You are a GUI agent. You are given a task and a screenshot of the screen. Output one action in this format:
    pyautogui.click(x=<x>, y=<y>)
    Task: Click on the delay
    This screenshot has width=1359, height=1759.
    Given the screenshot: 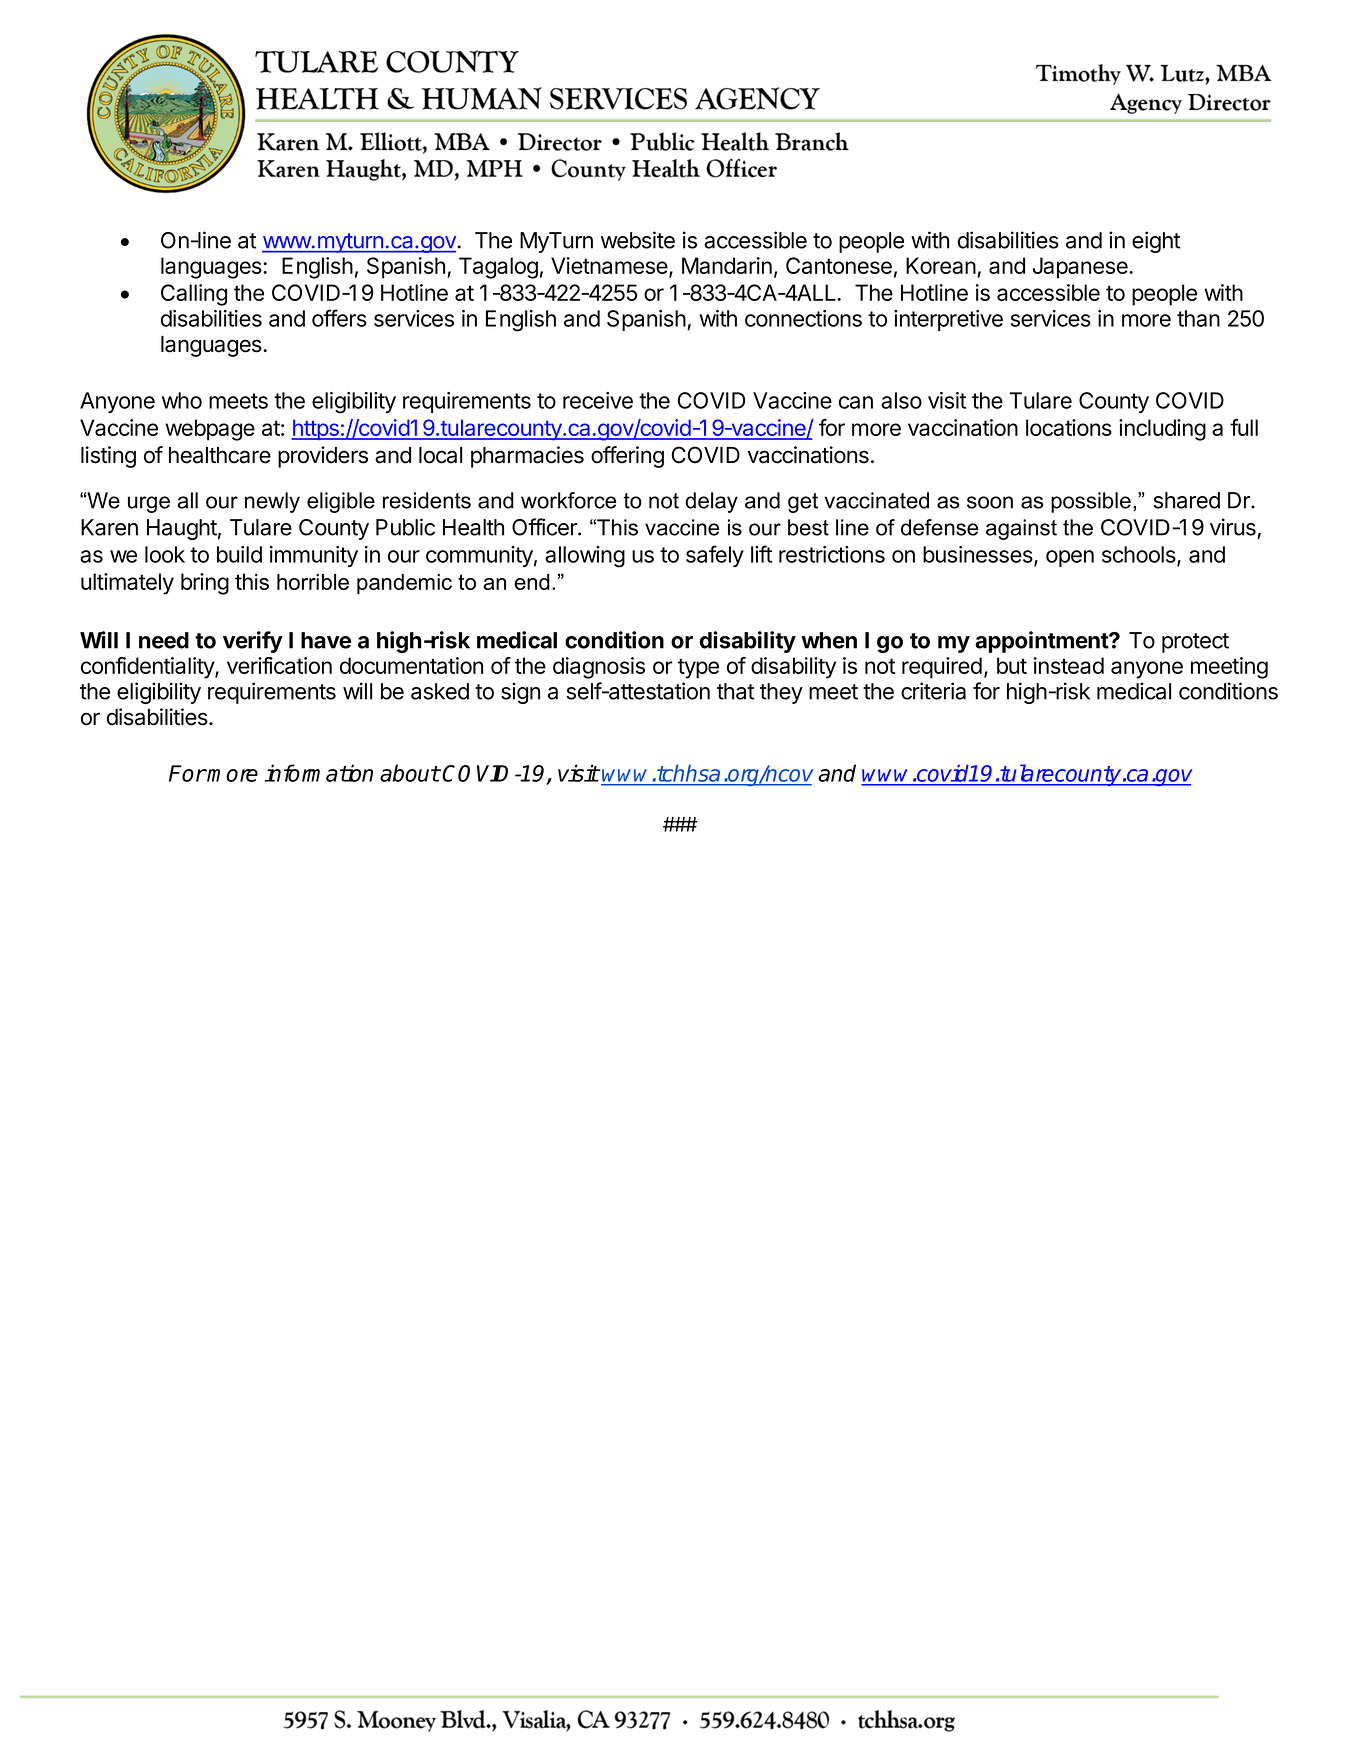 What is the action you would take?
    pyautogui.click(x=711, y=502)
